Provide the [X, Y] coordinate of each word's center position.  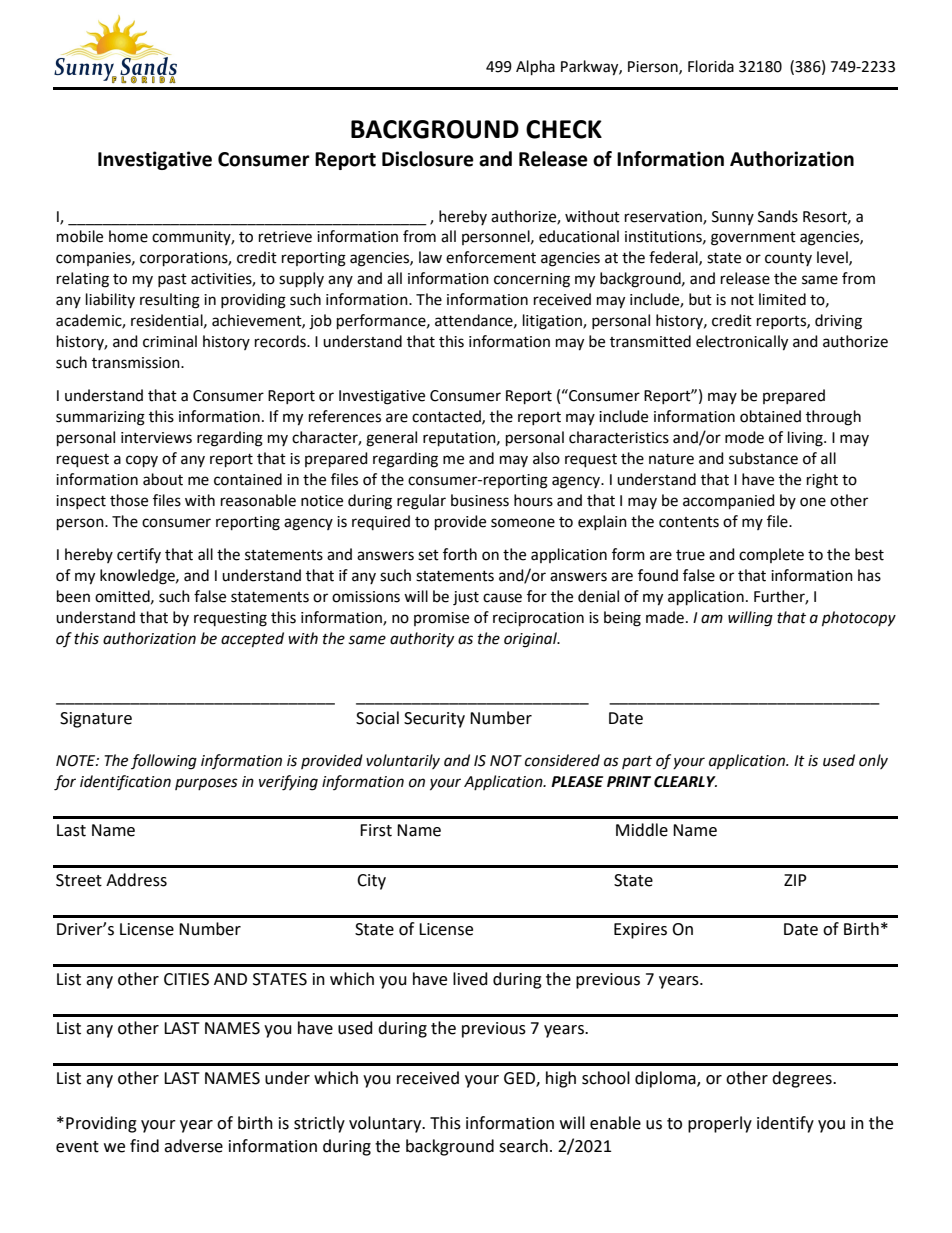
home [128, 236]
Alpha [535, 67]
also [546, 458]
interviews [156, 438]
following [164, 762]
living [806, 439]
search [523, 1146]
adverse [193, 1146]
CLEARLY [685, 782]
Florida [711, 66]
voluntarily [403, 761]
